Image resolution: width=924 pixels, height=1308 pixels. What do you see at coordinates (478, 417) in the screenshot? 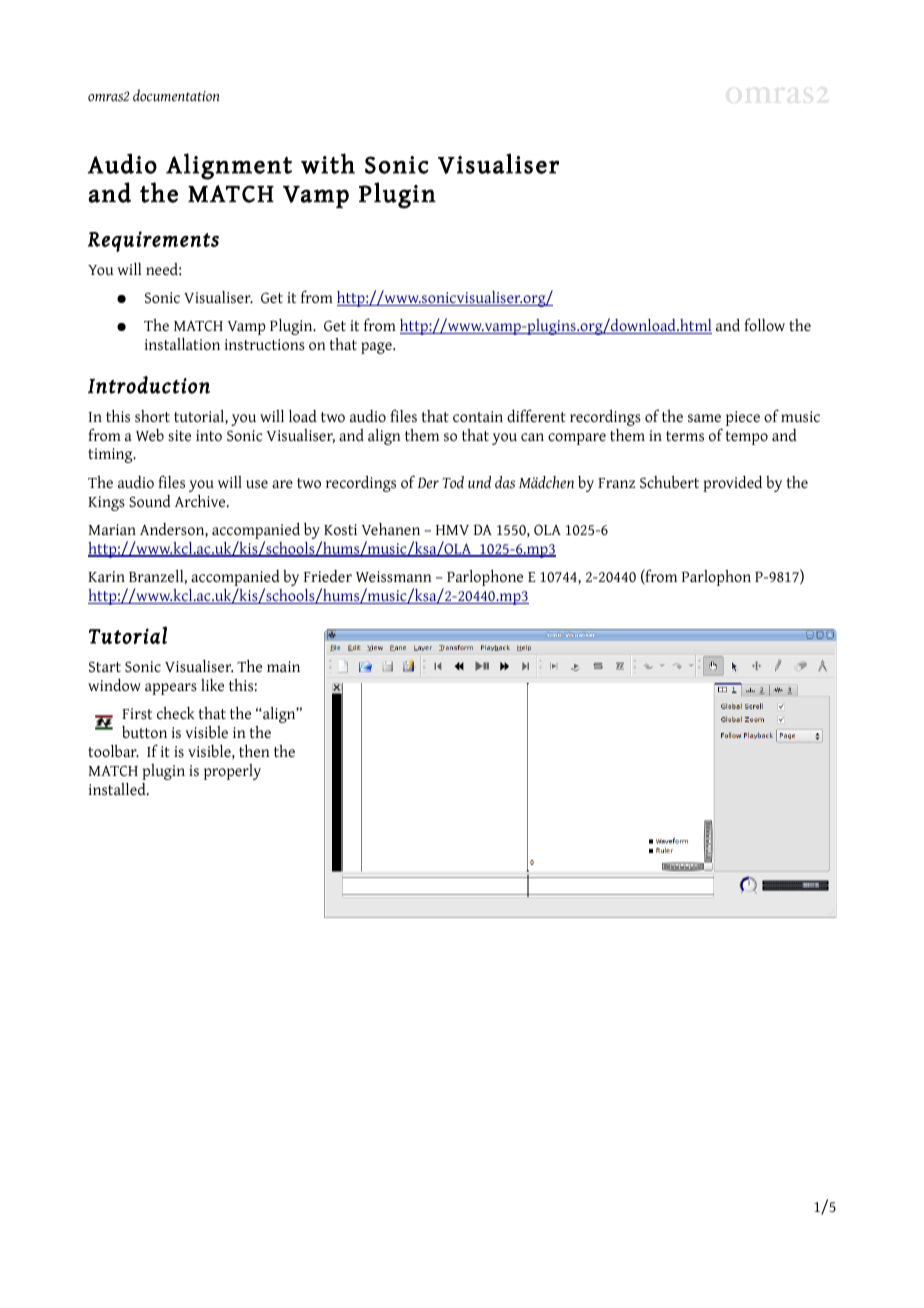
I see `contain` at bounding box center [478, 417].
